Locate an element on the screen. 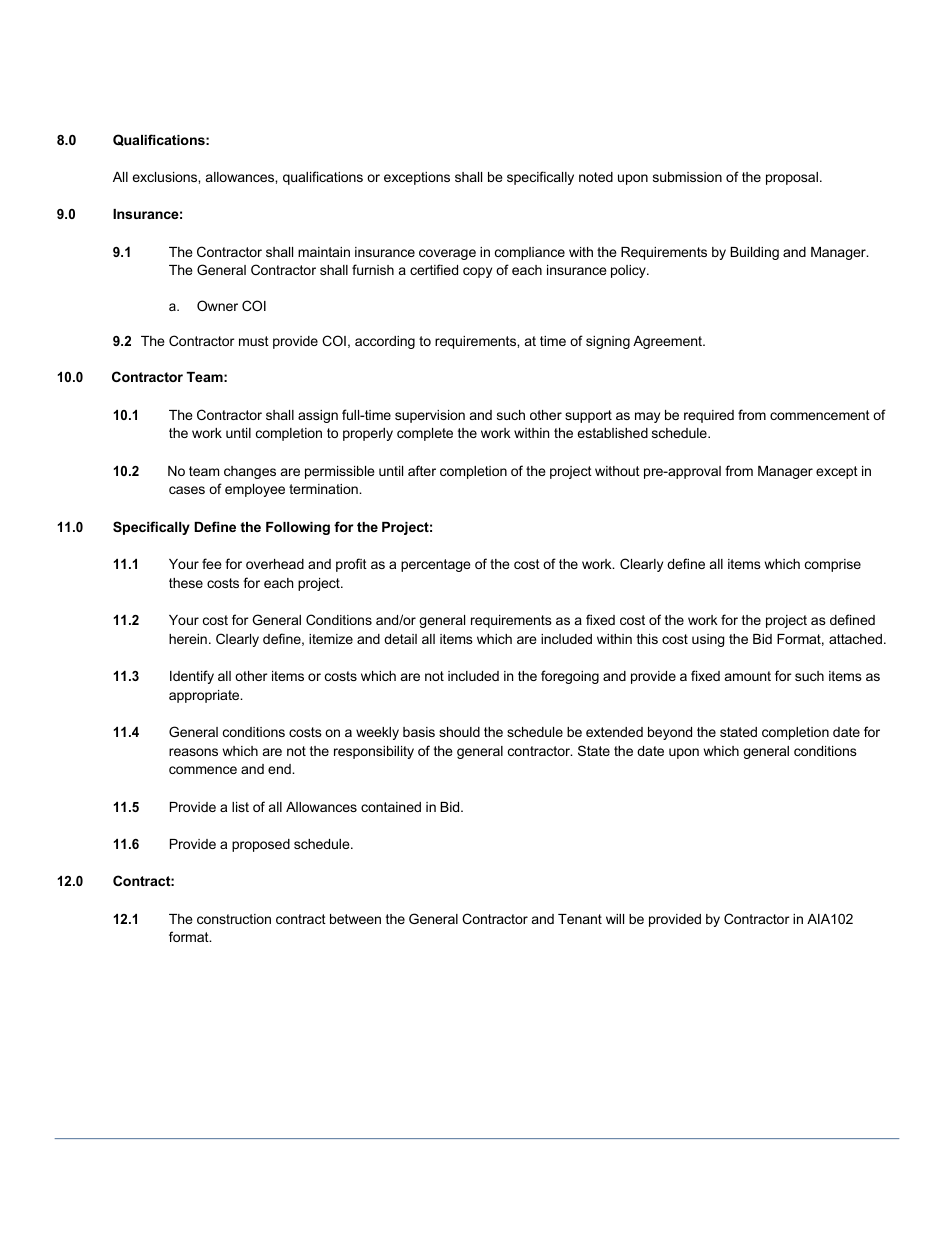  support is located at coordinates (588, 416).
